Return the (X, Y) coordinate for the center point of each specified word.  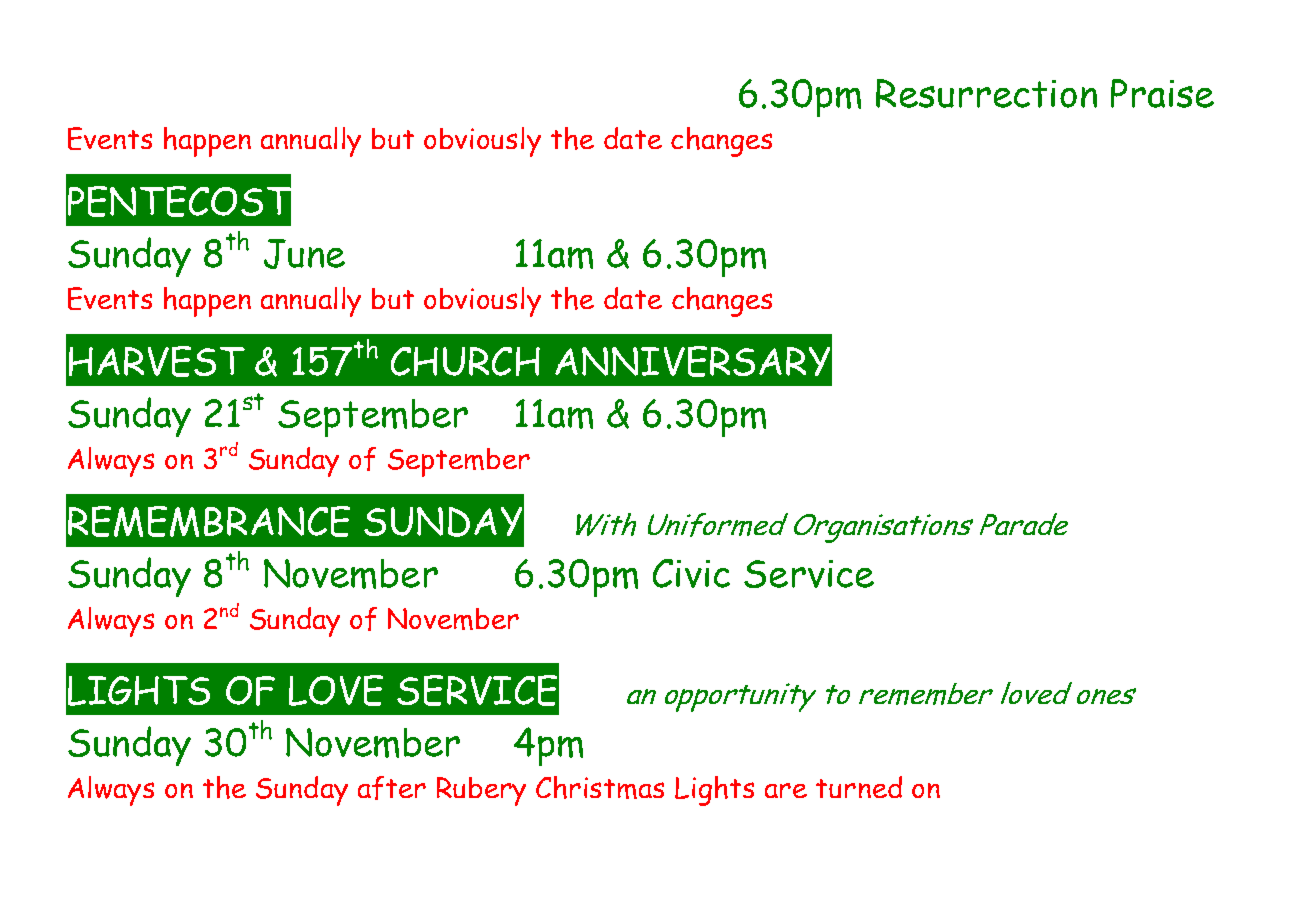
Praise (1162, 93)
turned (859, 787)
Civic (691, 573)
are (786, 790)
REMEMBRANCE (209, 521)
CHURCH (465, 361)
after (392, 788)
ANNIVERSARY (692, 361)
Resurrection (986, 93)
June (304, 254)
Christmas (600, 787)
